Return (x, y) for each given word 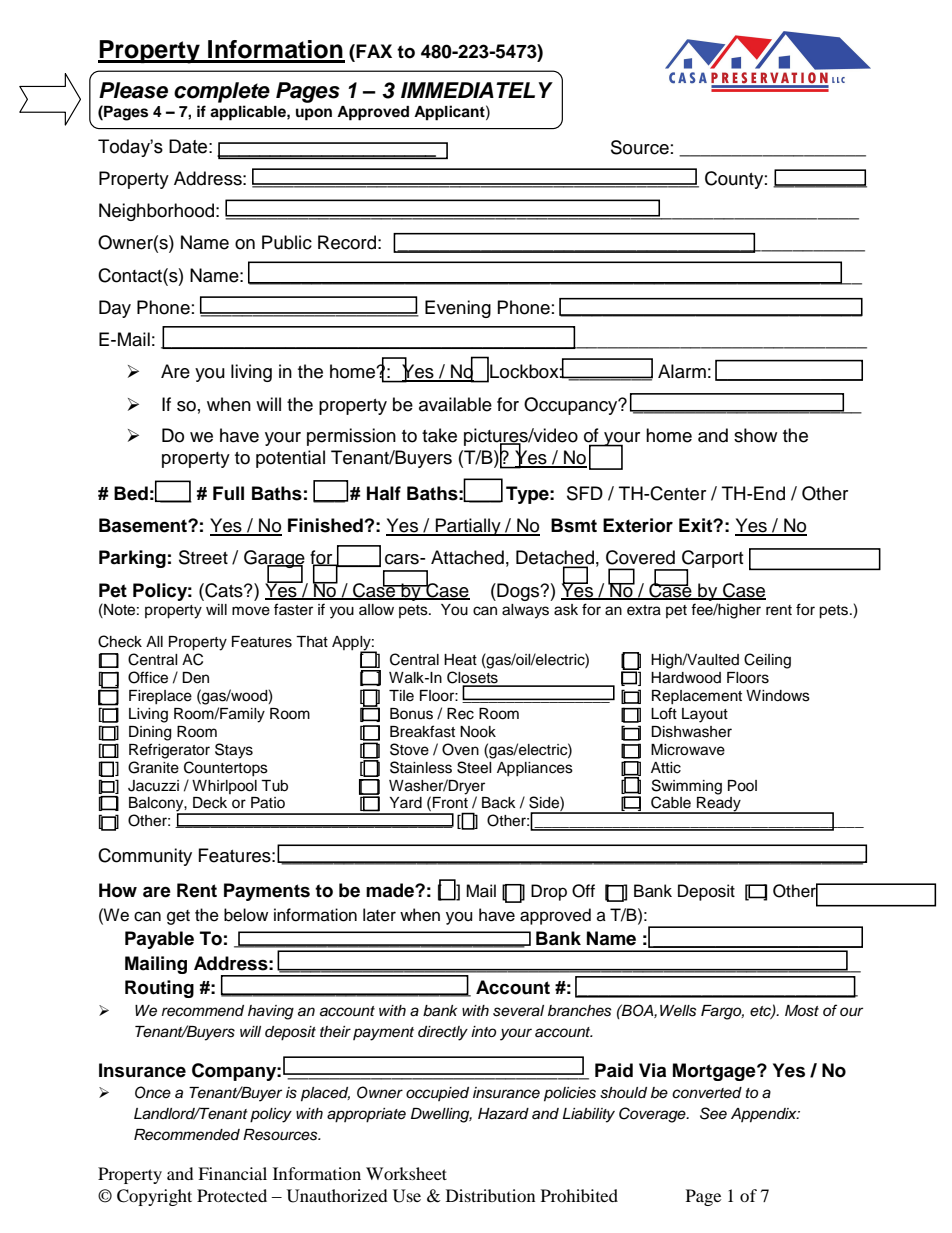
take (439, 435)
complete (222, 92)
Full (228, 493)
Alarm (682, 371)
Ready (719, 805)
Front (450, 803)
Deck (210, 803)
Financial (232, 1173)
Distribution (490, 1195)
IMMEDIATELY (477, 90)
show (755, 435)
